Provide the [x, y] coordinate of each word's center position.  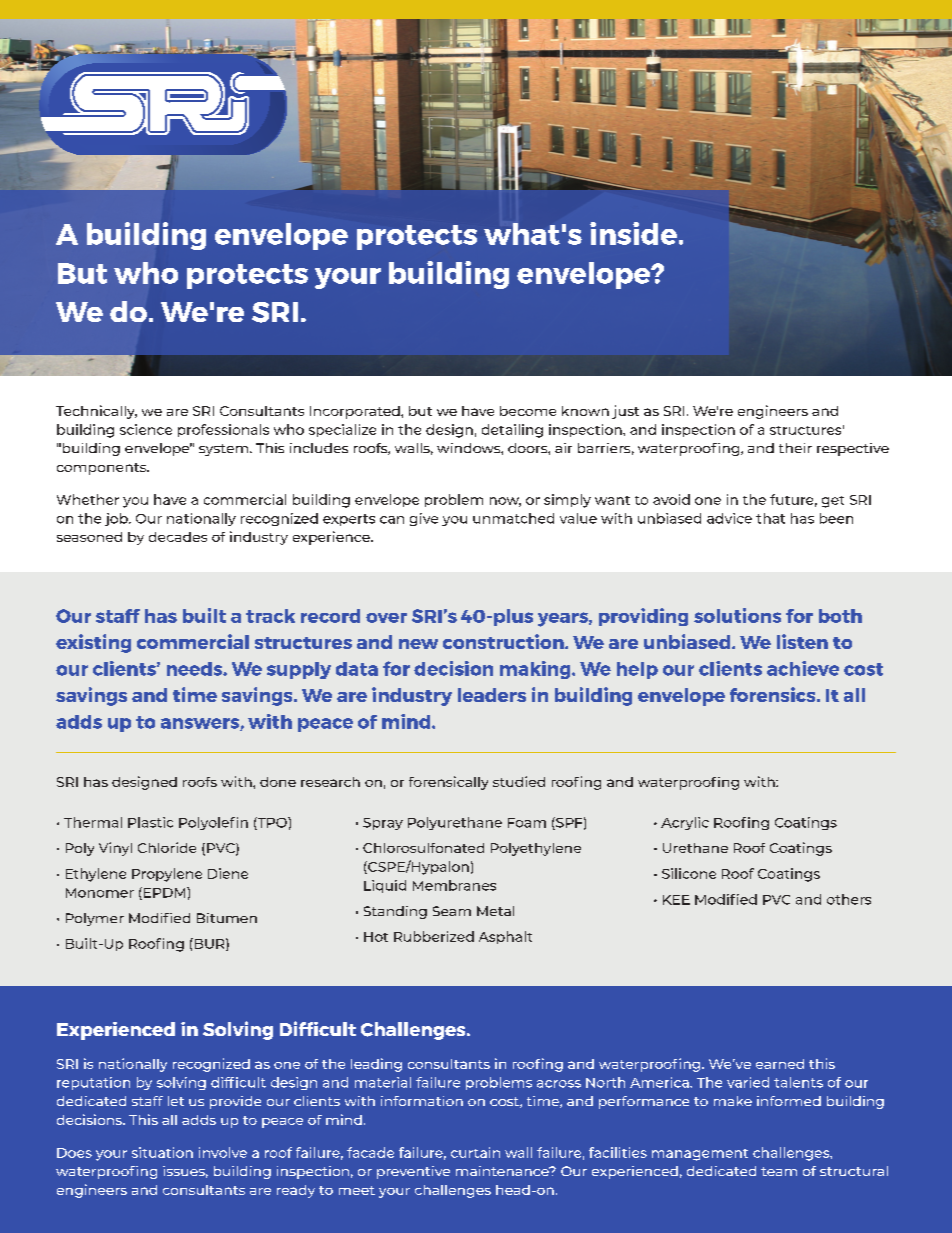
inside [633, 233]
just [625, 412]
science [146, 429]
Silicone [689, 873]
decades [178, 537]
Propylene [167, 875]
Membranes [454, 885]
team [779, 1171]
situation [162, 1152]
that [770, 518]
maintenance [503, 1171]
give [424, 519]
